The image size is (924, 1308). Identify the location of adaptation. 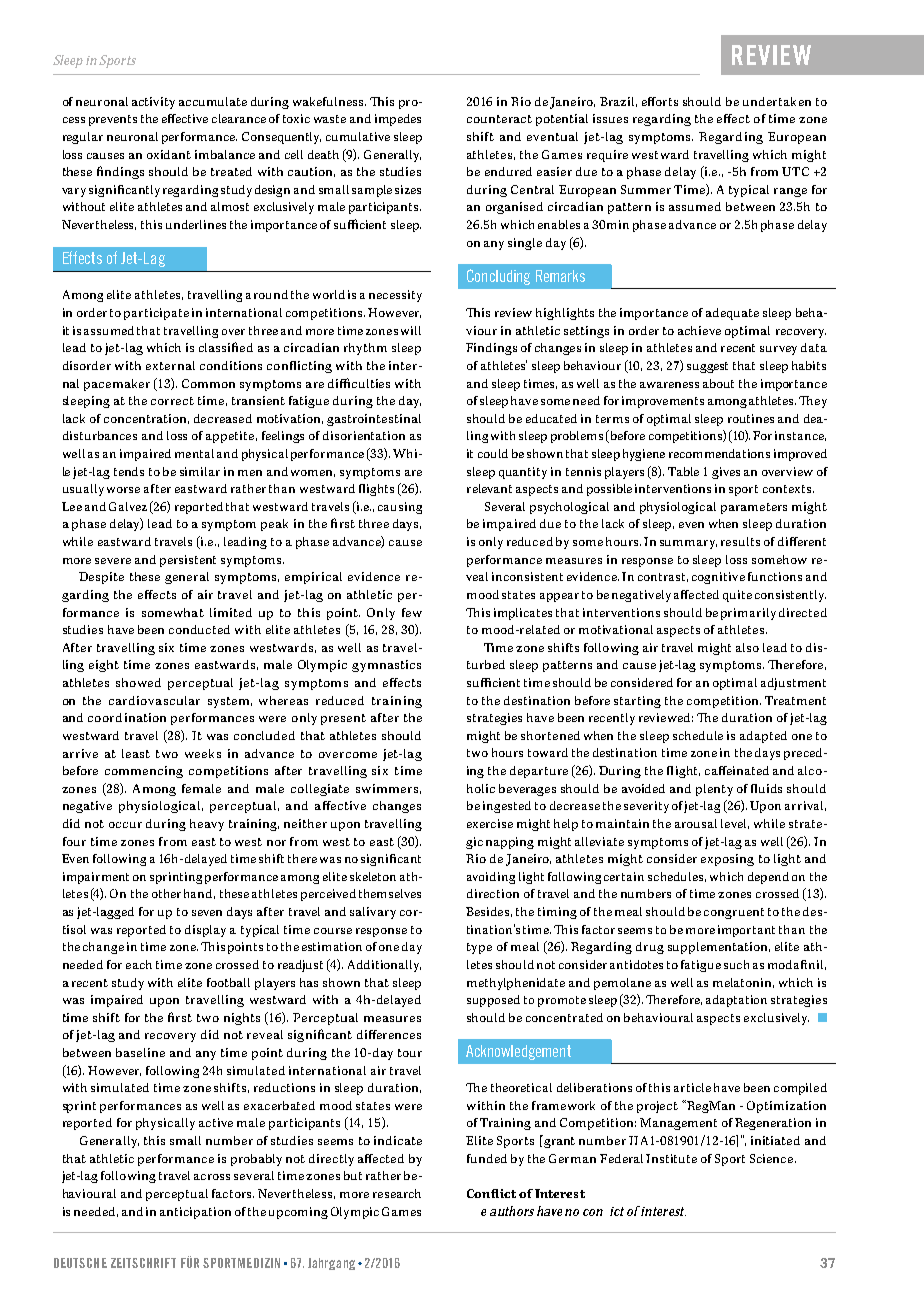
(736, 1001).
